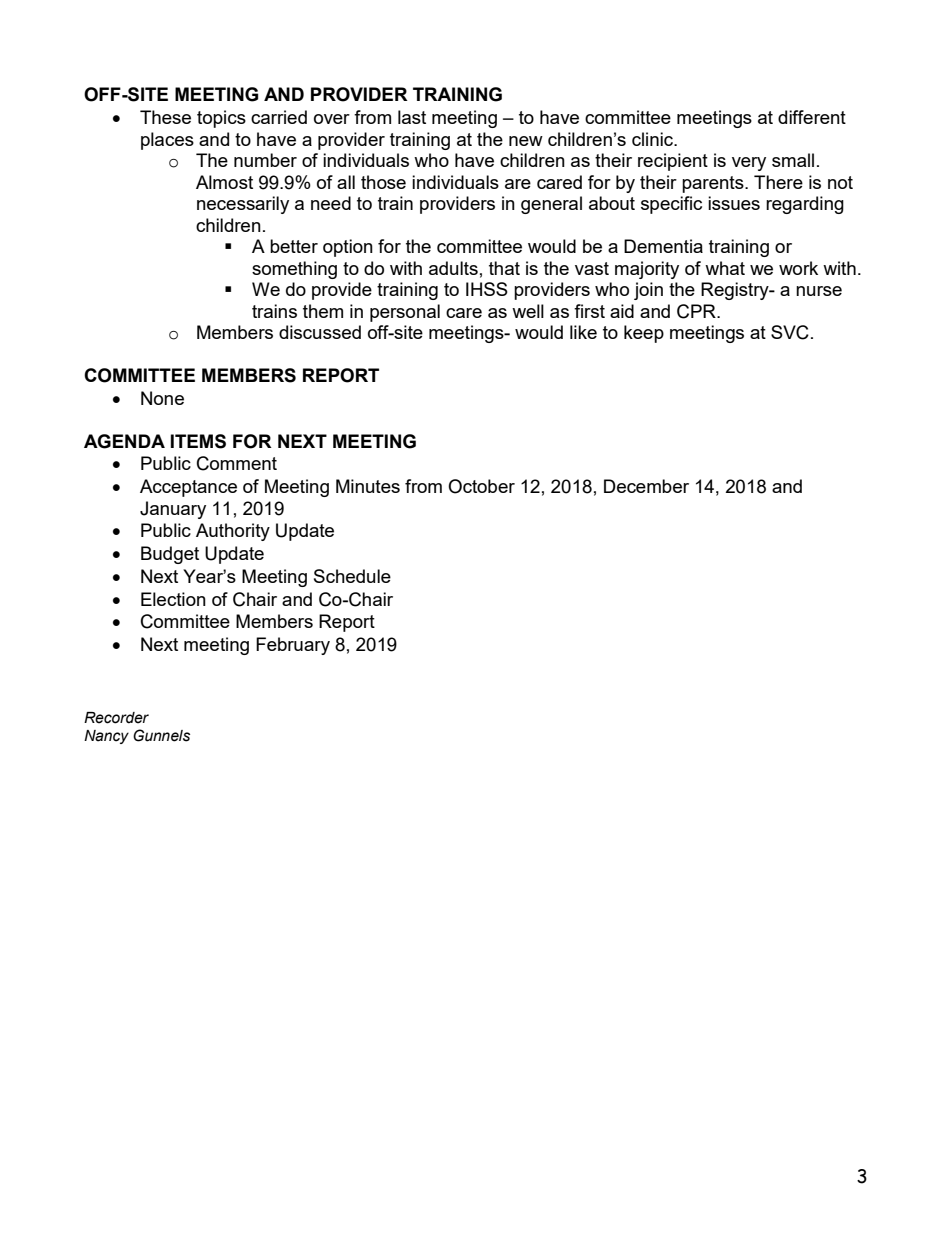 The width and height of the screenshot is (952, 1233). Describe the element at coordinates (198, 441) in the screenshot. I see `ITEMS` at that location.
